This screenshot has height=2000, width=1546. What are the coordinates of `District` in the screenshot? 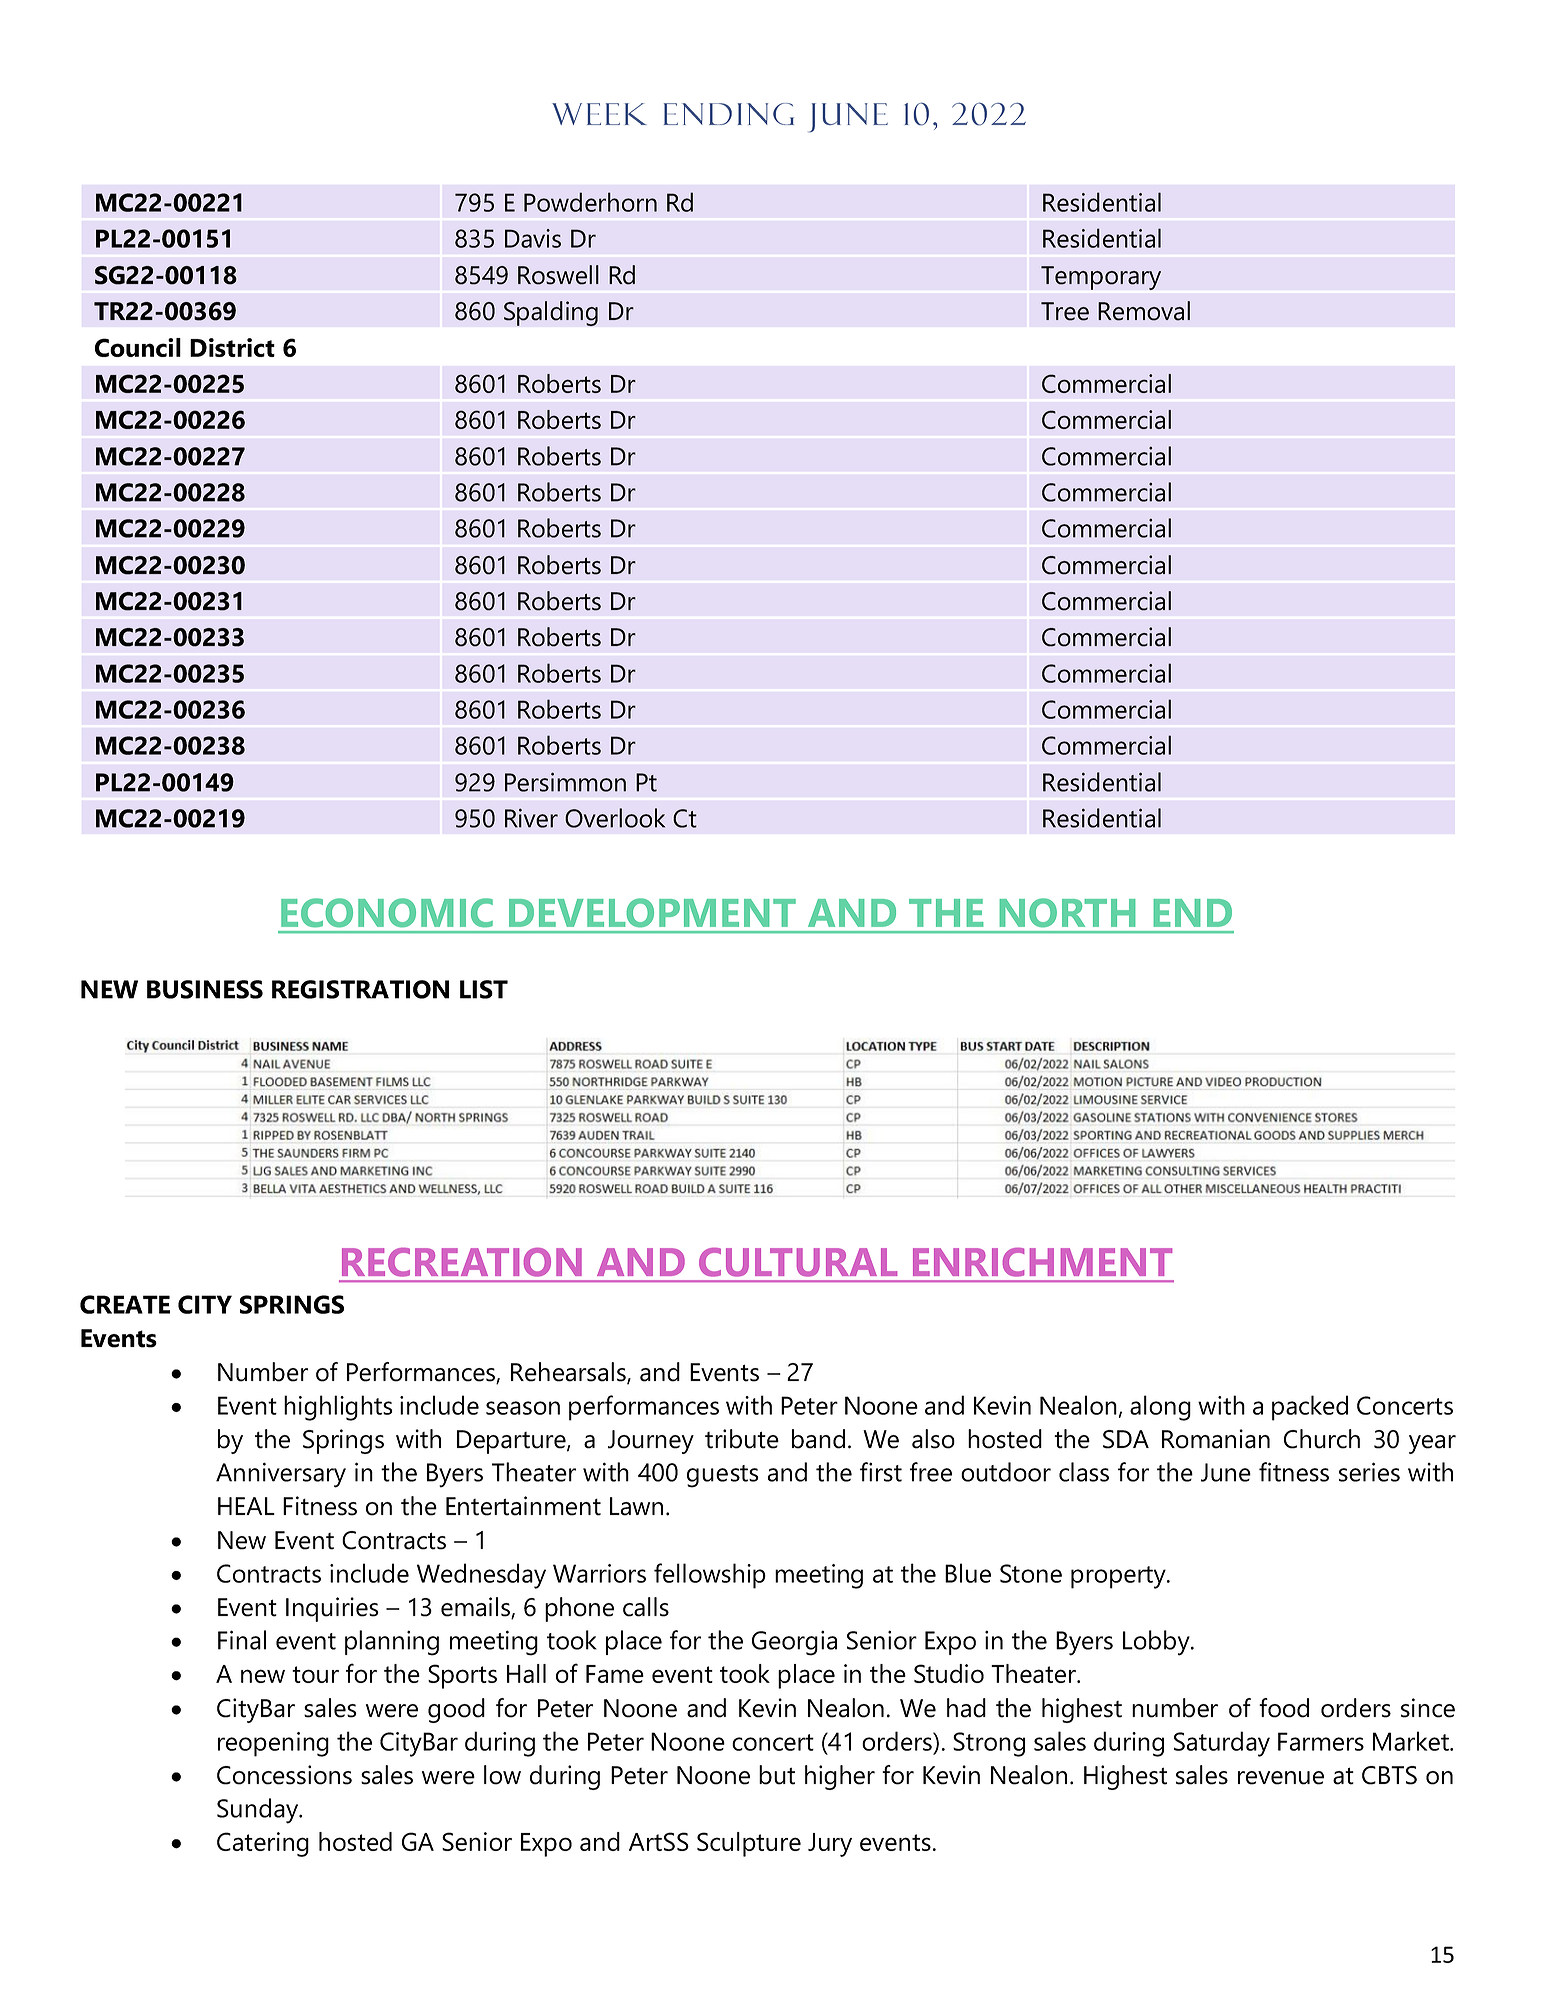 It's located at (232, 347).
